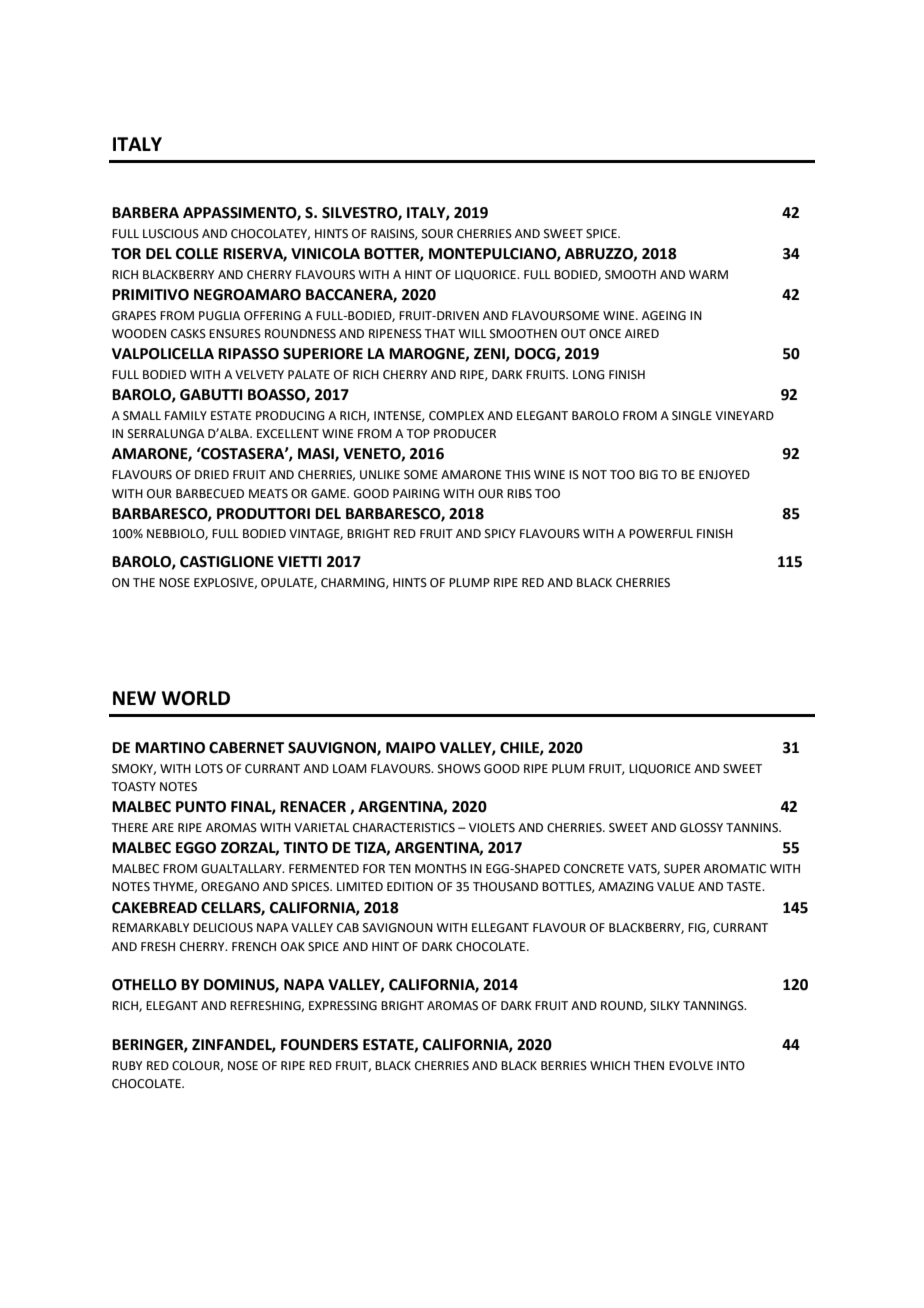 Image resolution: width=924 pixels, height=1308 pixels. Describe the element at coordinates (171, 234) in the image. I see `LUSCIOUS` at that location.
